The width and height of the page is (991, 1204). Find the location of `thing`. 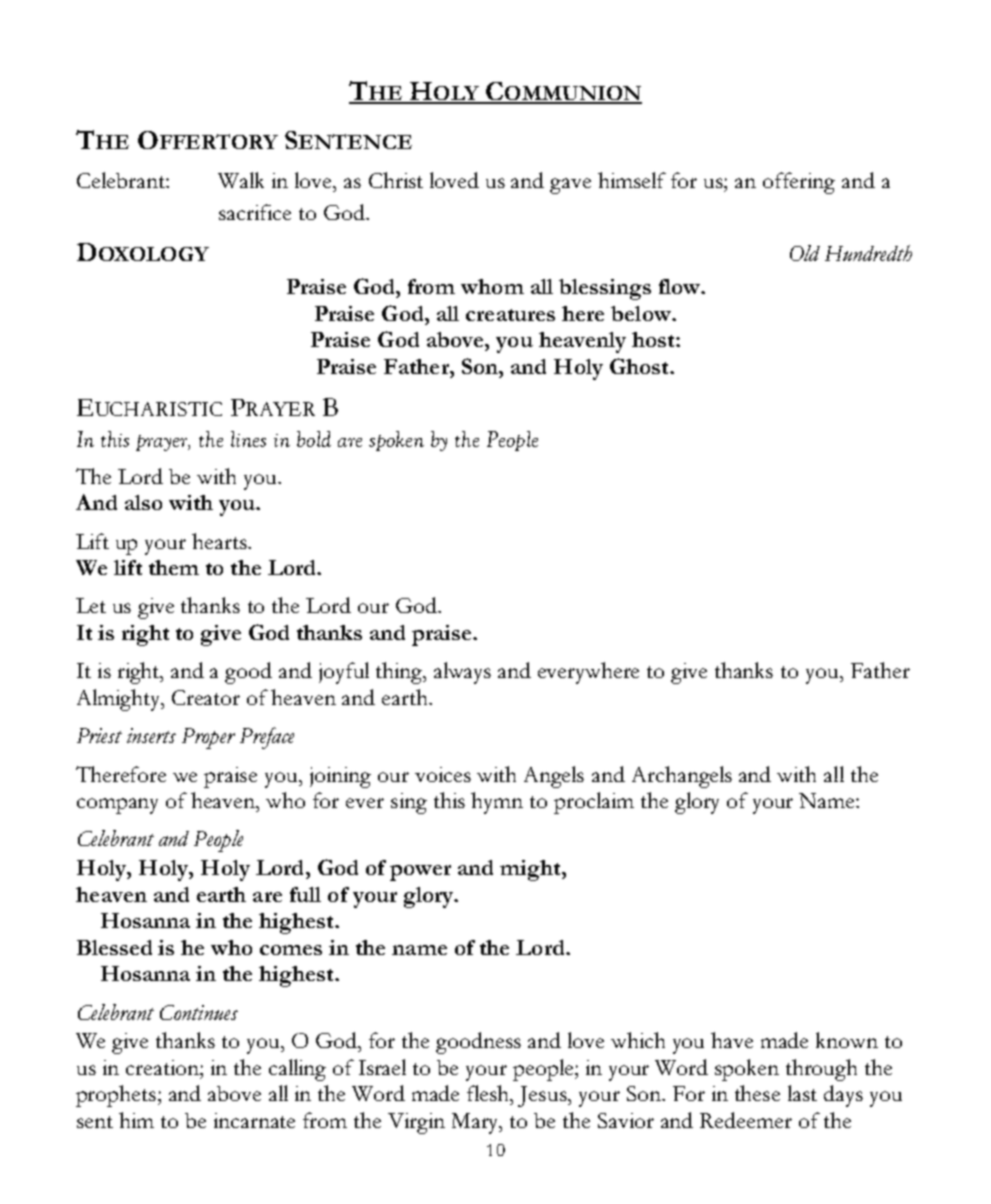

thing is located at coordinates (400, 673).
